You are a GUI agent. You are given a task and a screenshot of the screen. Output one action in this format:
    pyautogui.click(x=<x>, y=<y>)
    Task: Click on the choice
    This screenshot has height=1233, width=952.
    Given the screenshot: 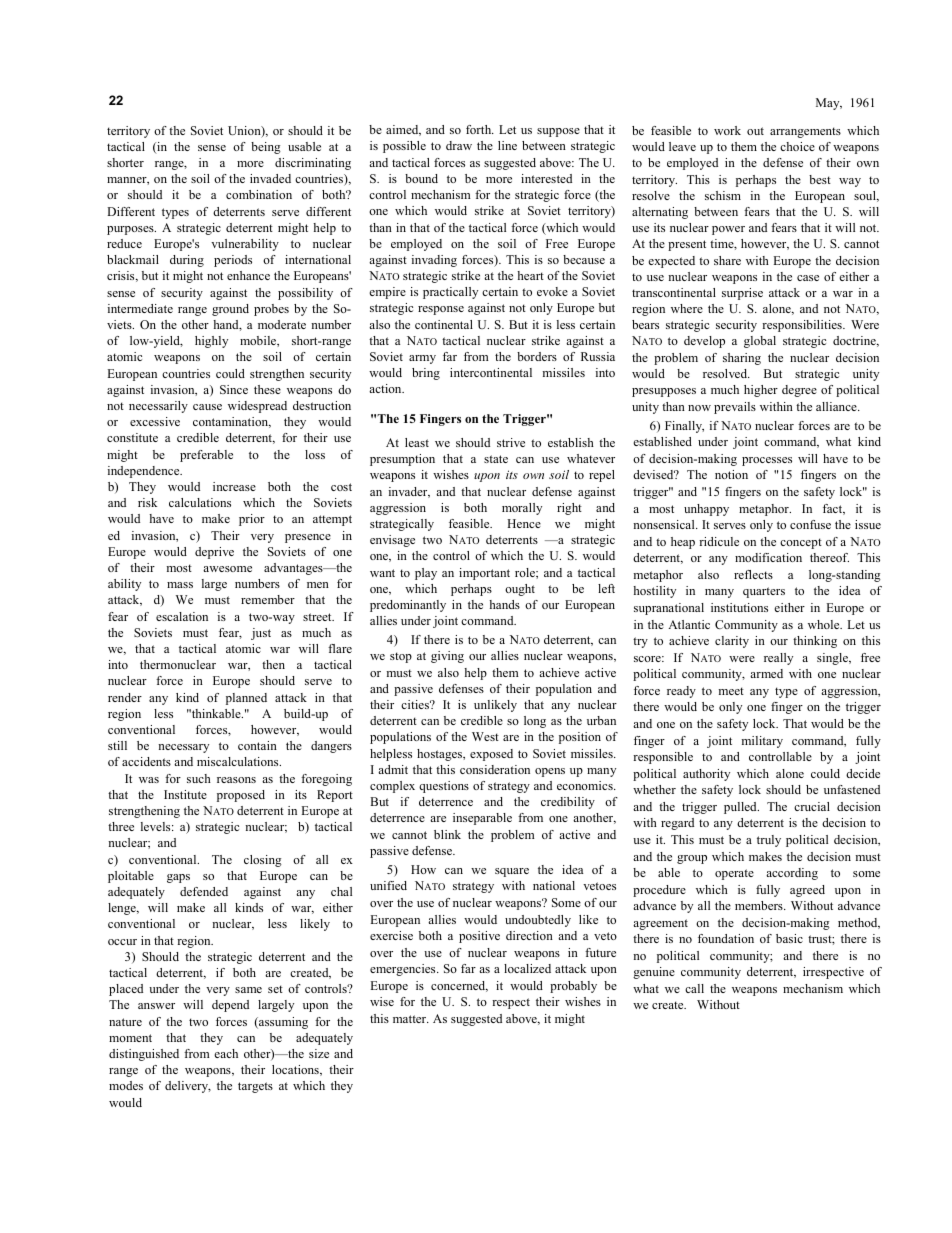 What is the action you would take?
    pyautogui.click(x=797, y=146)
